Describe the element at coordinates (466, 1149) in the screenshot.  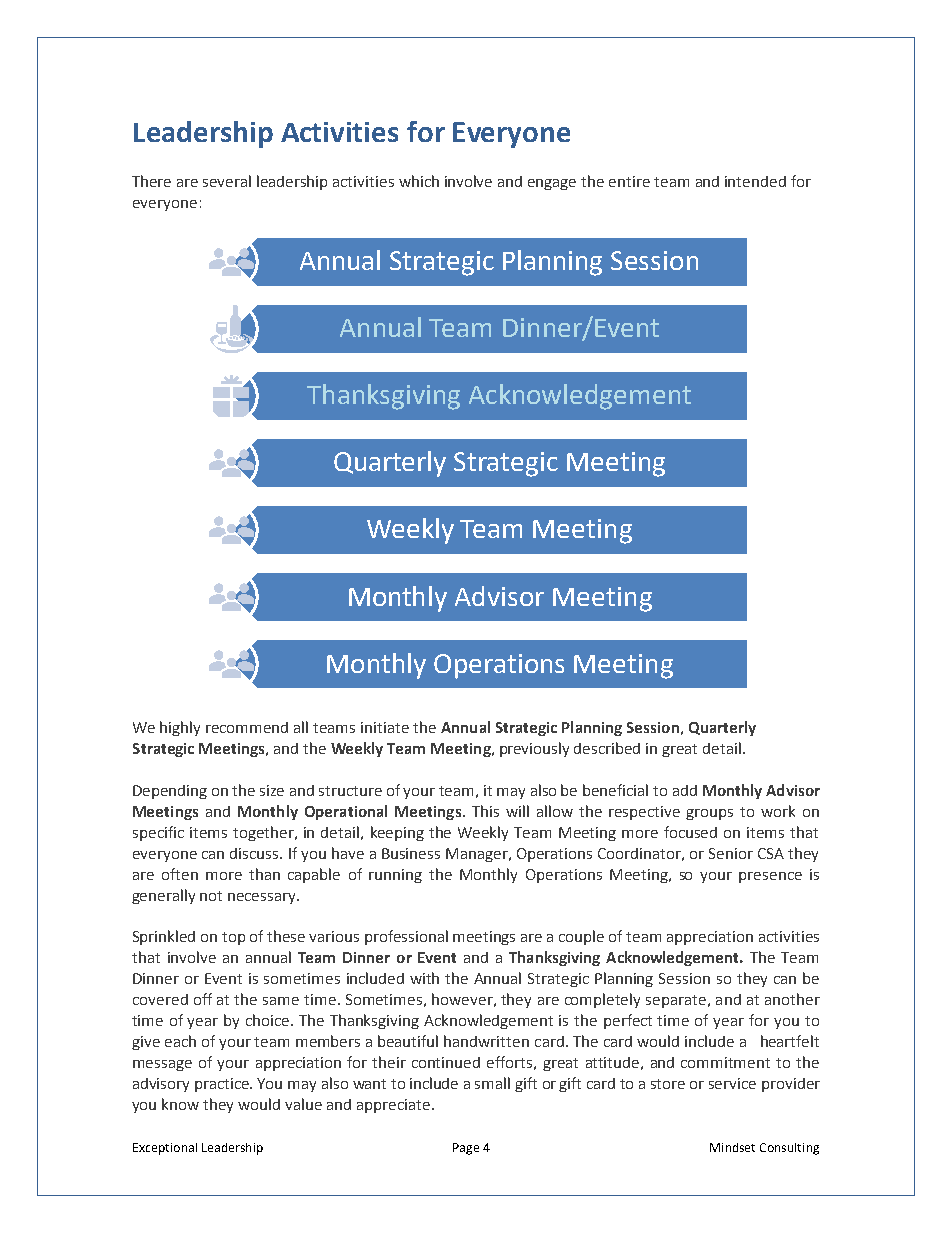
I see `Page` at that location.
